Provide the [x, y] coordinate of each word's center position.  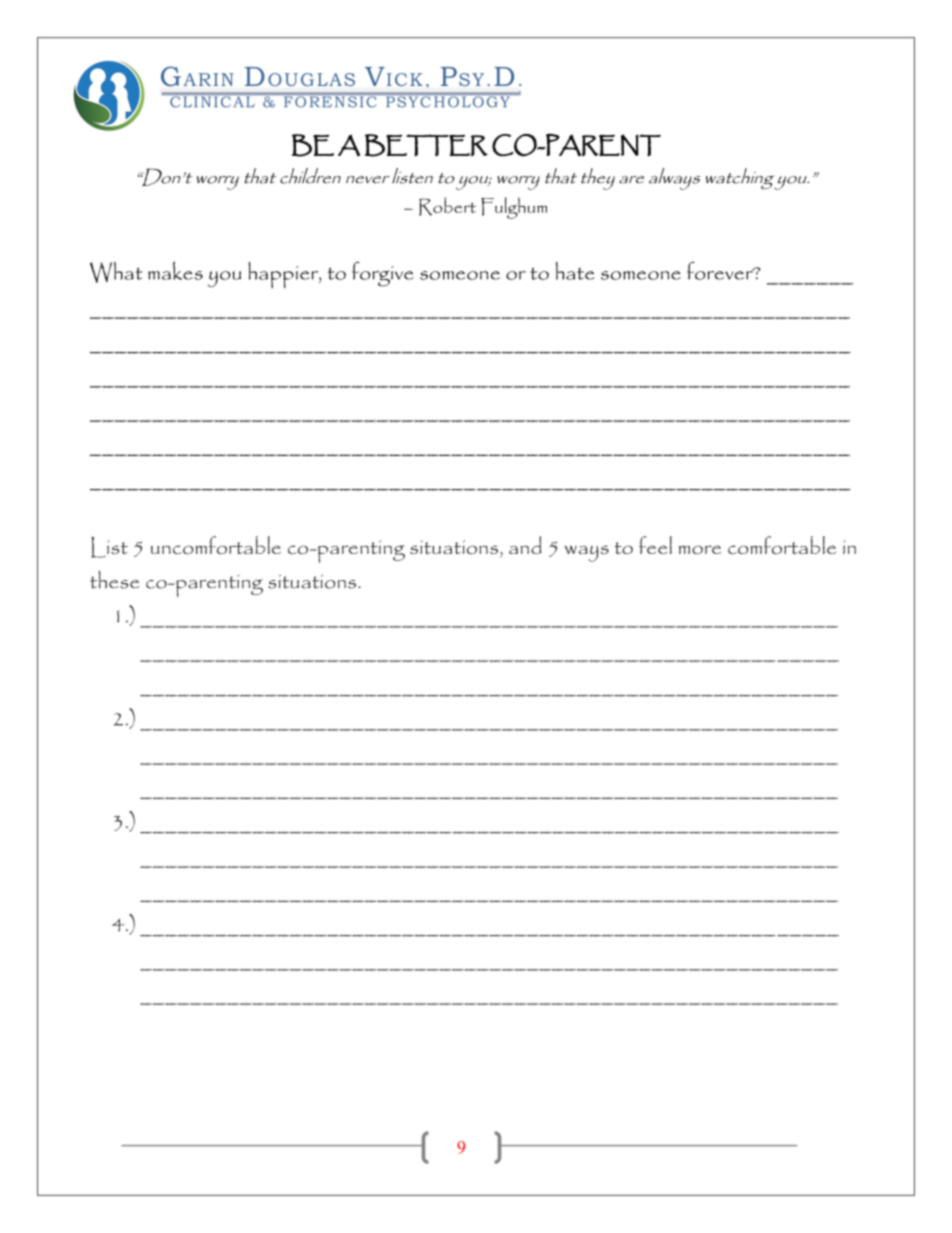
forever [721, 270]
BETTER [426, 145]
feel [655, 545]
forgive [383, 274]
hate [575, 271]
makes [175, 270]
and [525, 545]
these [114, 579]
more [700, 549]
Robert [447, 206]
